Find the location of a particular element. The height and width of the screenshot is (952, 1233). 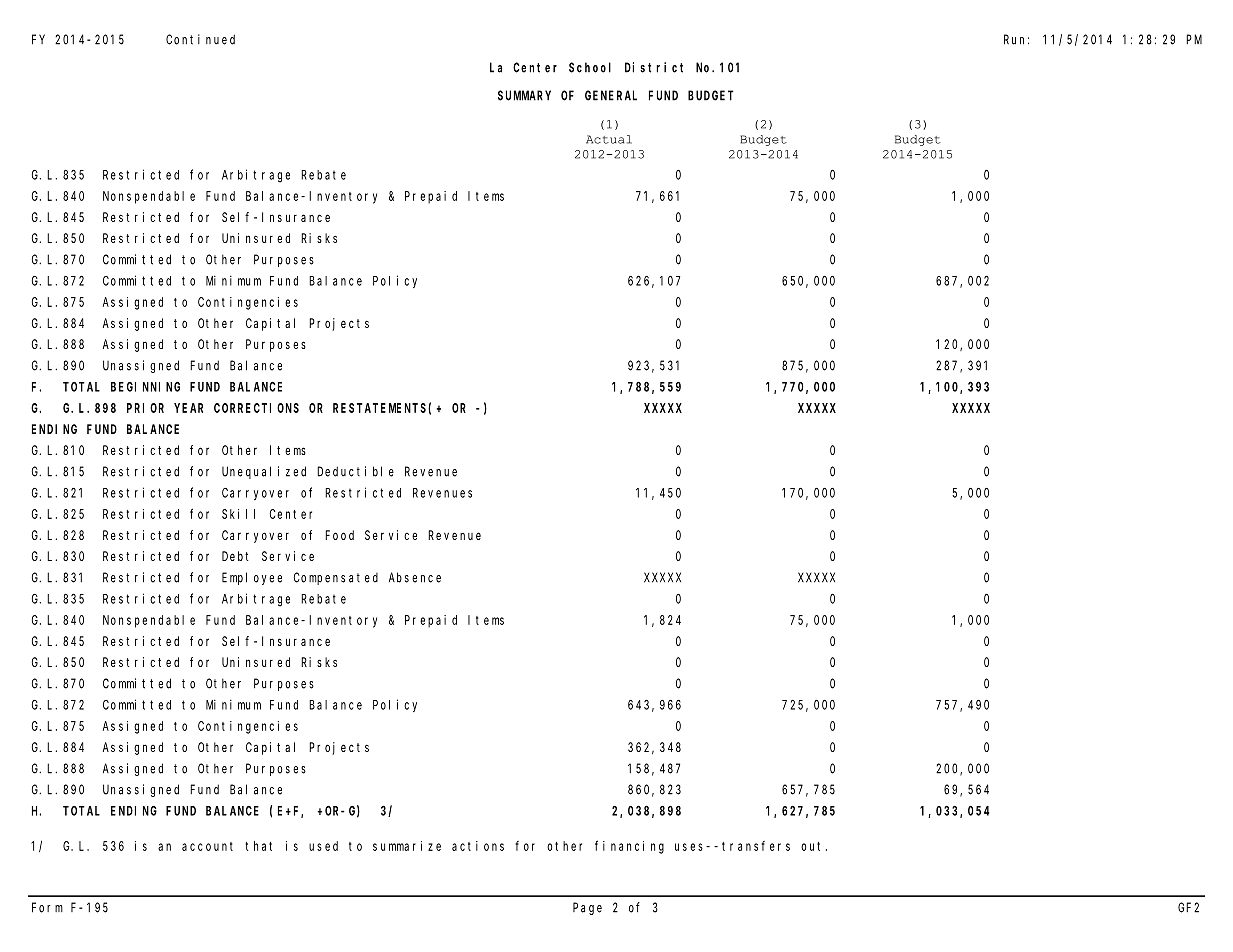

Absence is located at coordinates (415, 577).
